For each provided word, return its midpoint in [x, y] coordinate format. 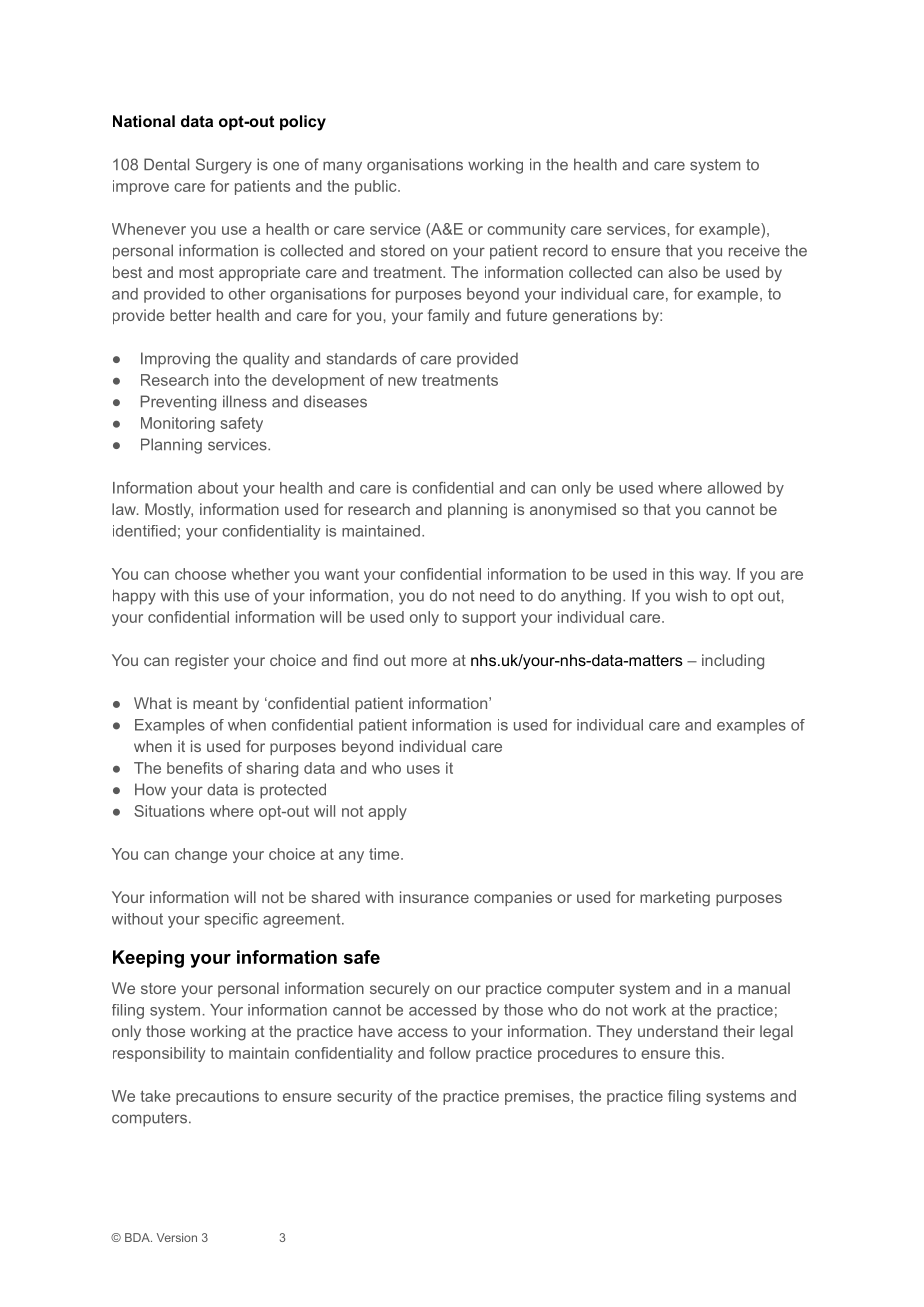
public [377, 187]
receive [754, 250]
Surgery [224, 166]
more [429, 661]
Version [177, 1237]
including [733, 662]
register [202, 662]
